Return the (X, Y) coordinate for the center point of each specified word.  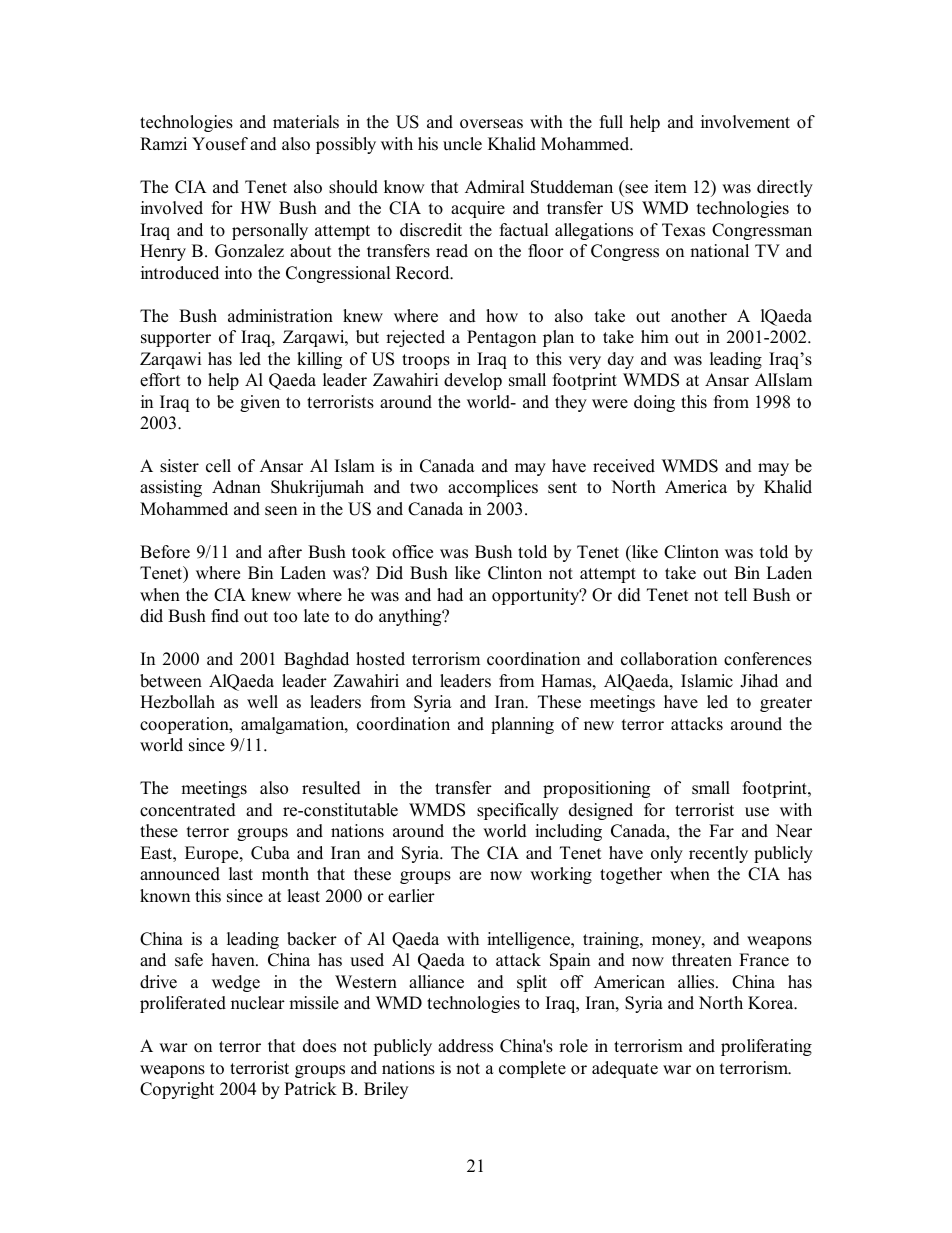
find (225, 616)
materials (306, 122)
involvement (745, 122)
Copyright (177, 1090)
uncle (462, 144)
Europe (213, 854)
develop (473, 381)
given (260, 403)
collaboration (669, 659)
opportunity (537, 596)
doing (654, 403)
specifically (518, 811)
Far (721, 830)
